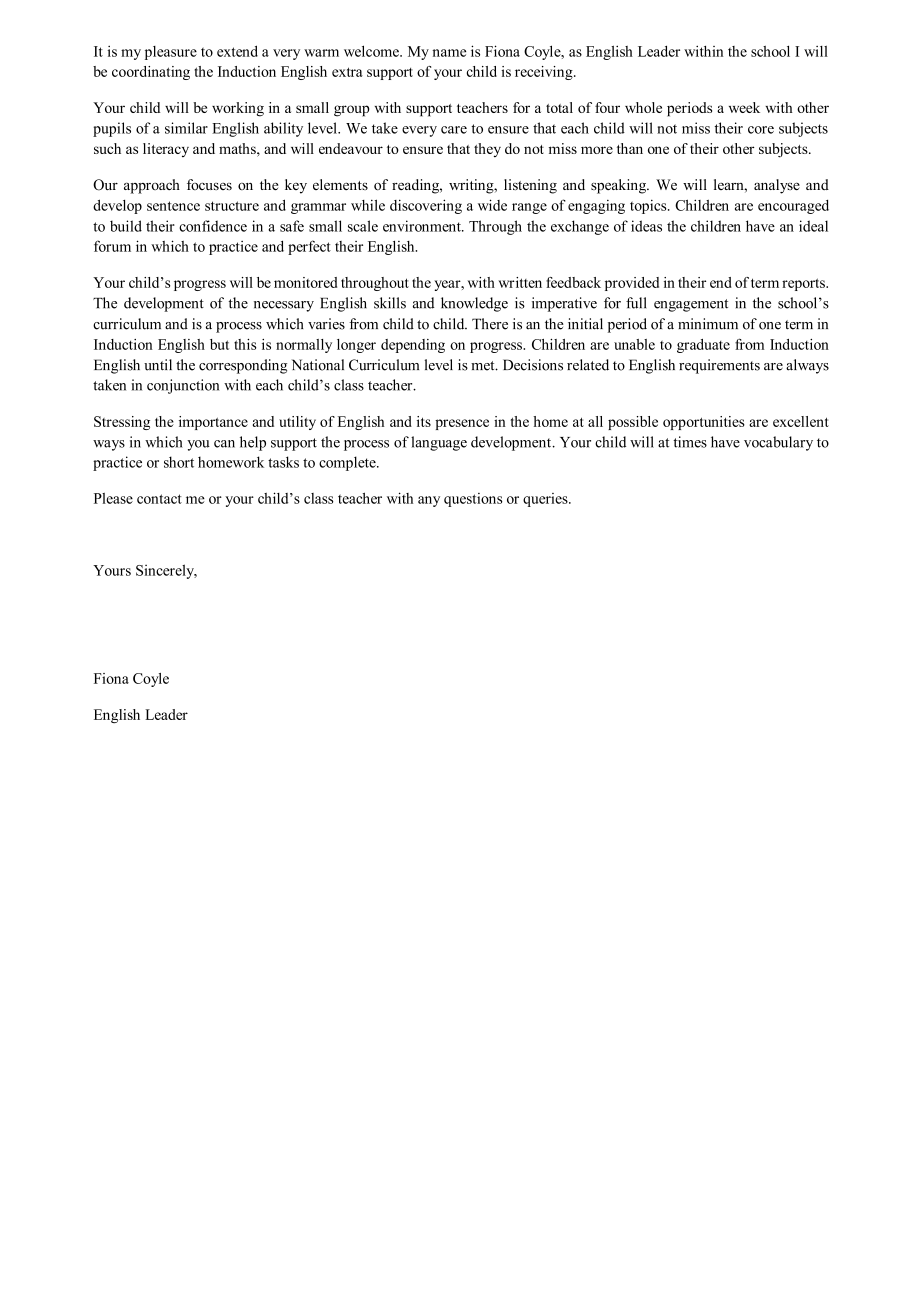 The width and height of the screenshot is (924, 1308). What do you see at coordinates (449, 53) in the screenshot?
I see `name` at bounding box center [449, 53].
